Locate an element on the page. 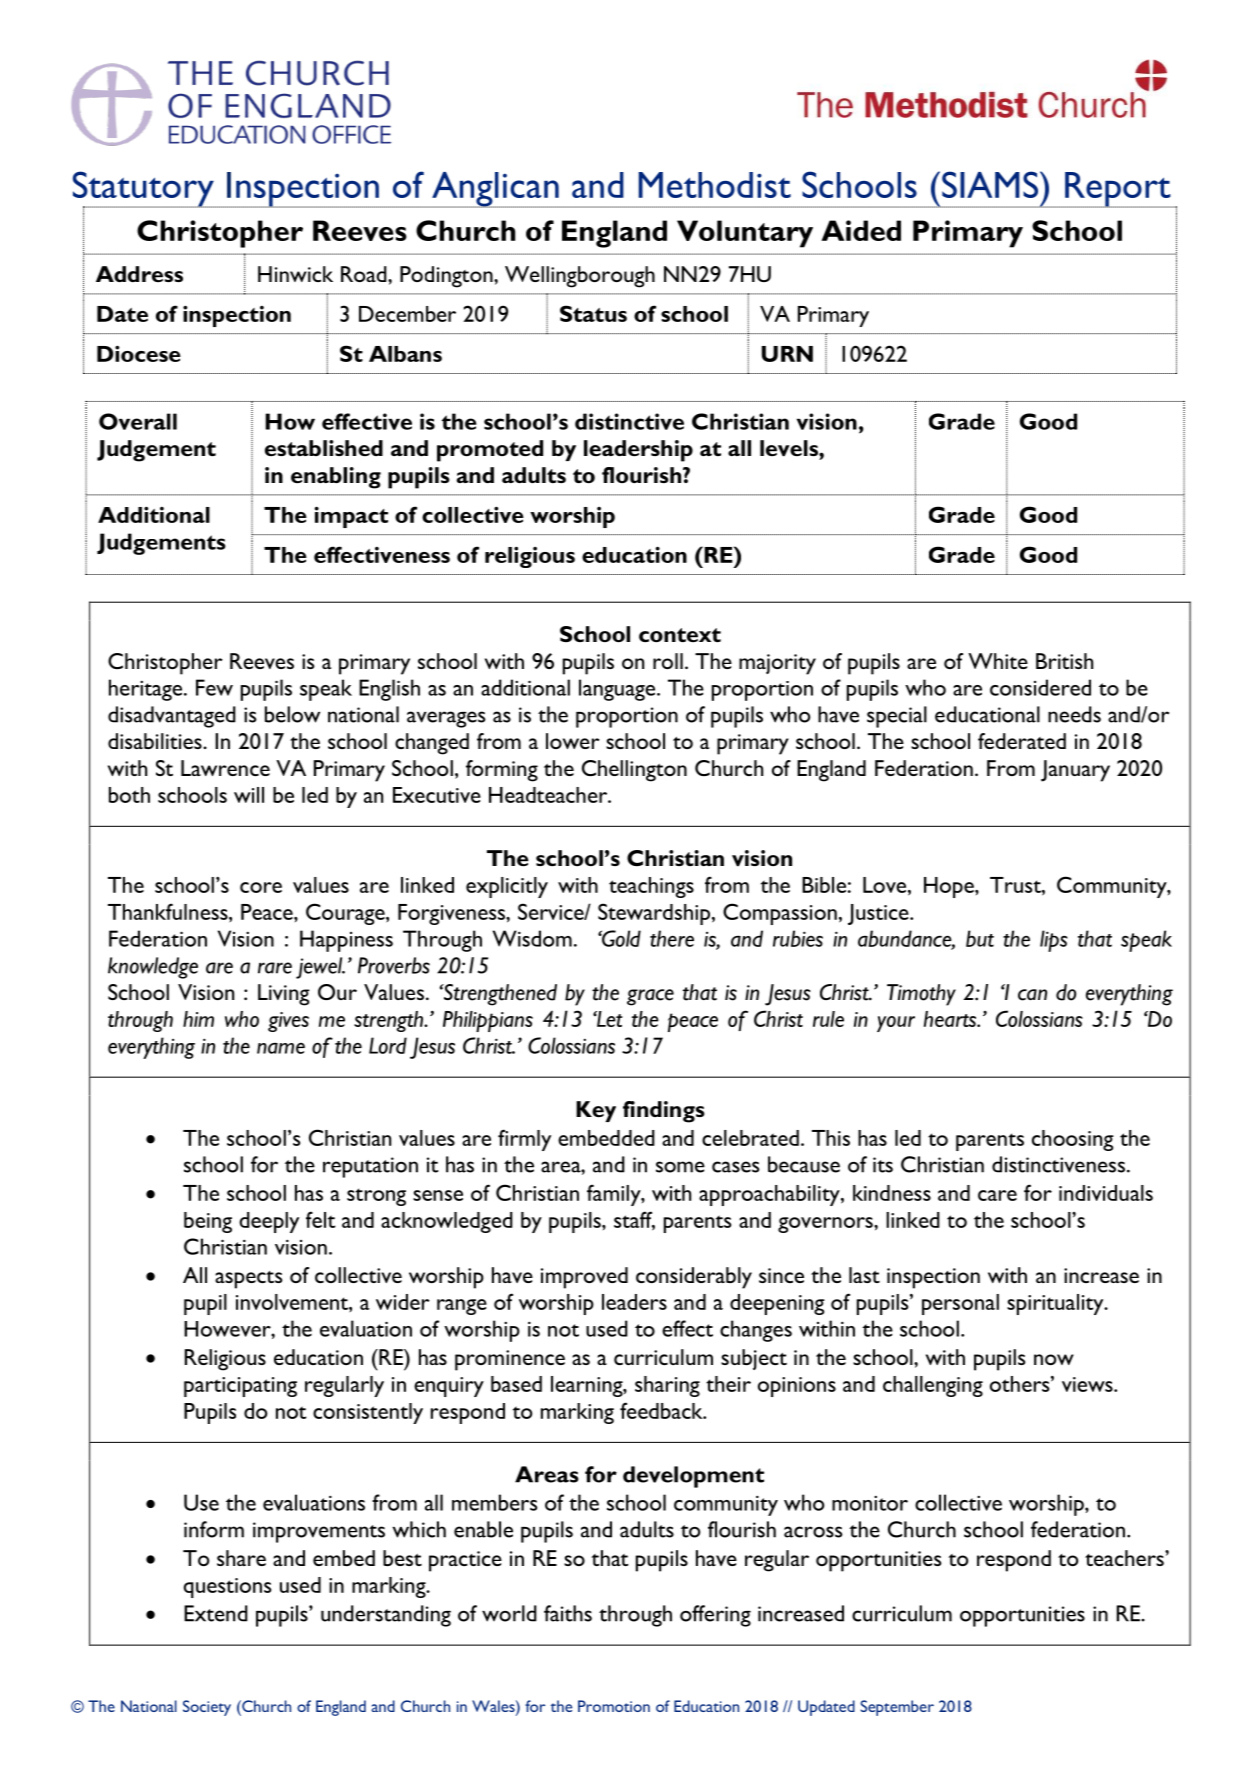  September is located at coordinates (897, 1708).
